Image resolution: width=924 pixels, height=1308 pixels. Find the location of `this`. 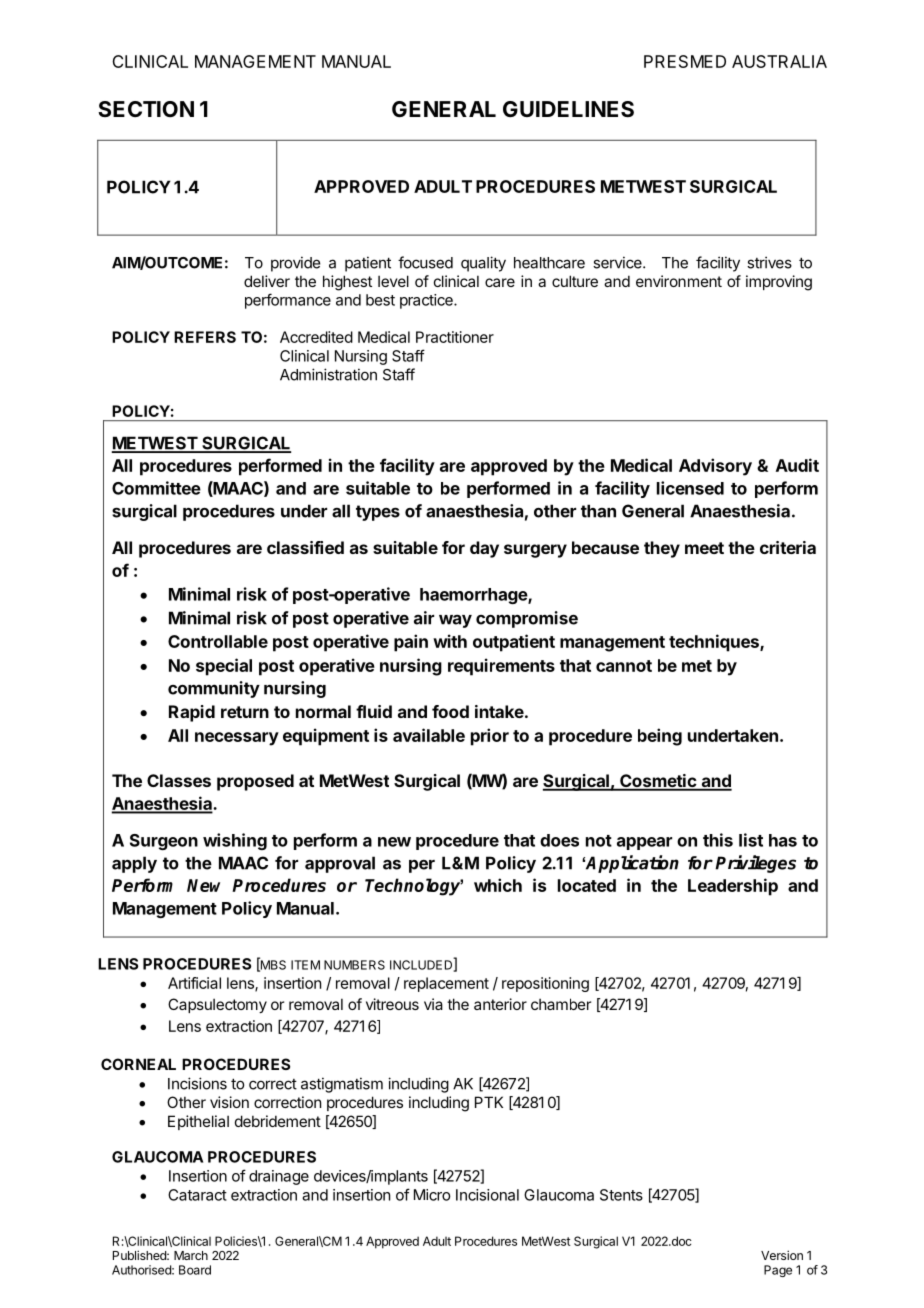

this is located at coordinates (718, 840).
